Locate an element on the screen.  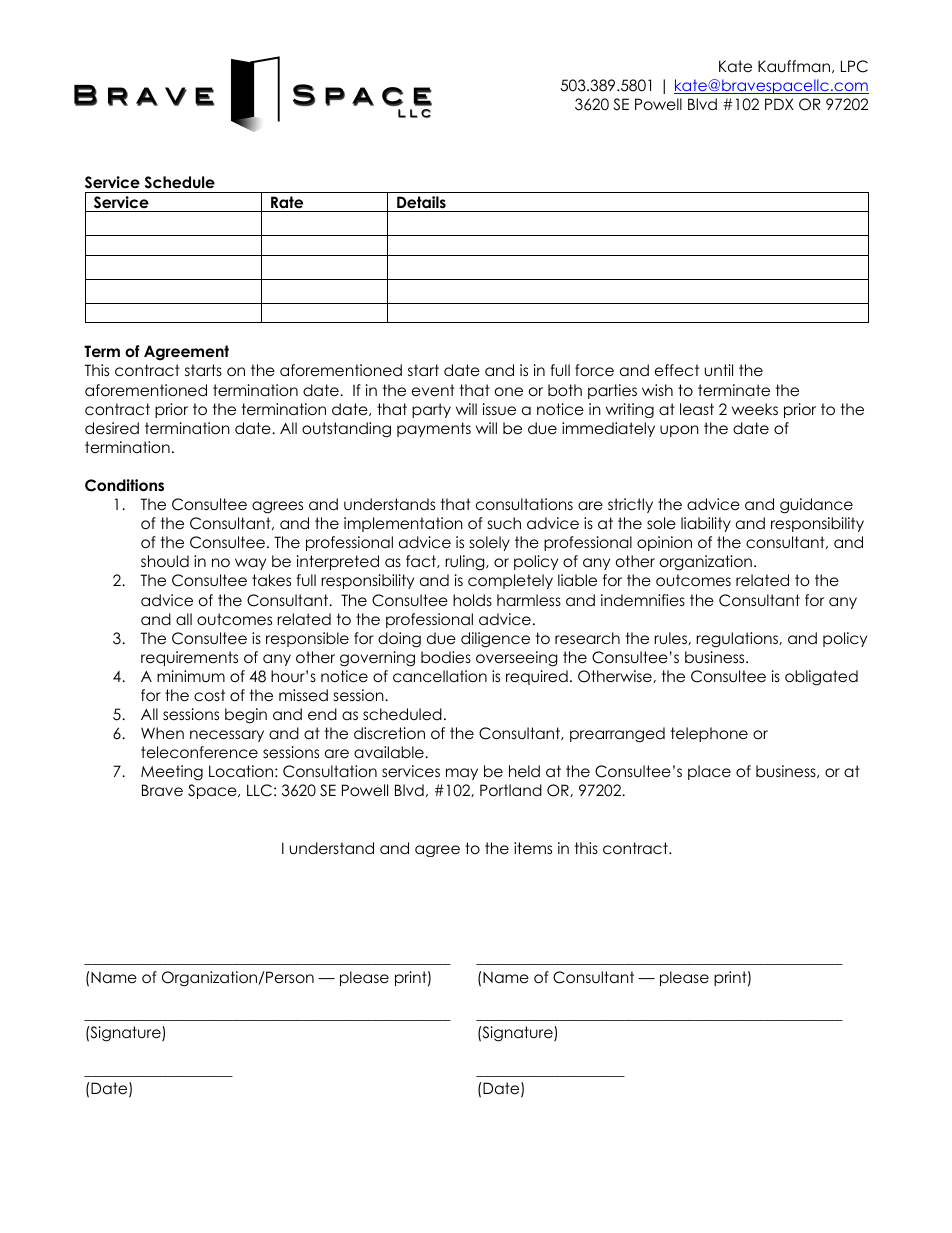
Conditions is located at coordinates (124, 485).
